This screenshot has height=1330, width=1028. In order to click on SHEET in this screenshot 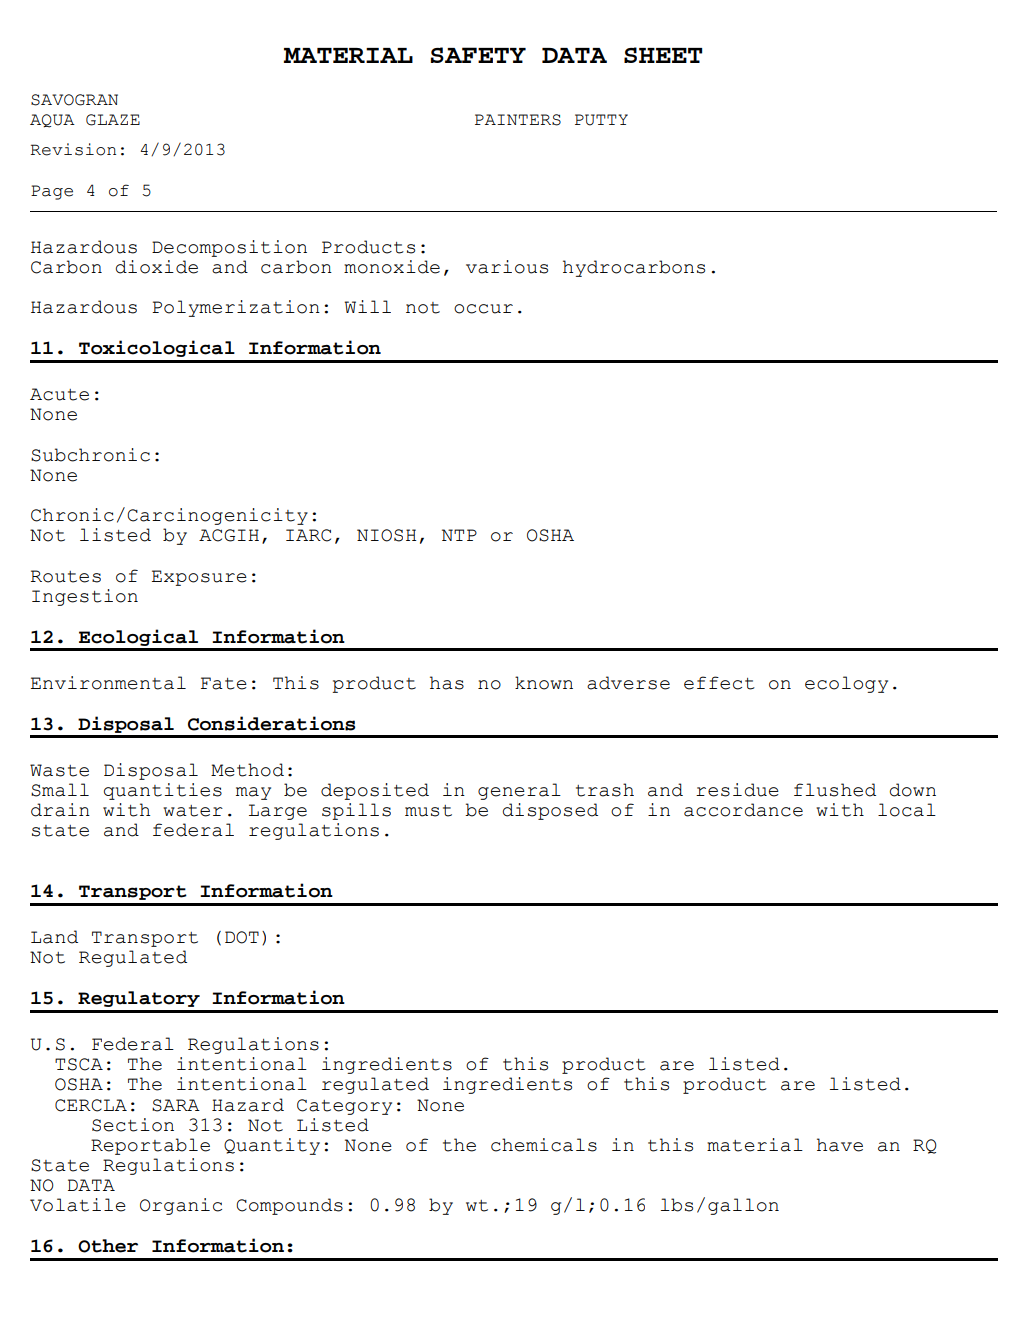, I will do `click(663, 55)`.
